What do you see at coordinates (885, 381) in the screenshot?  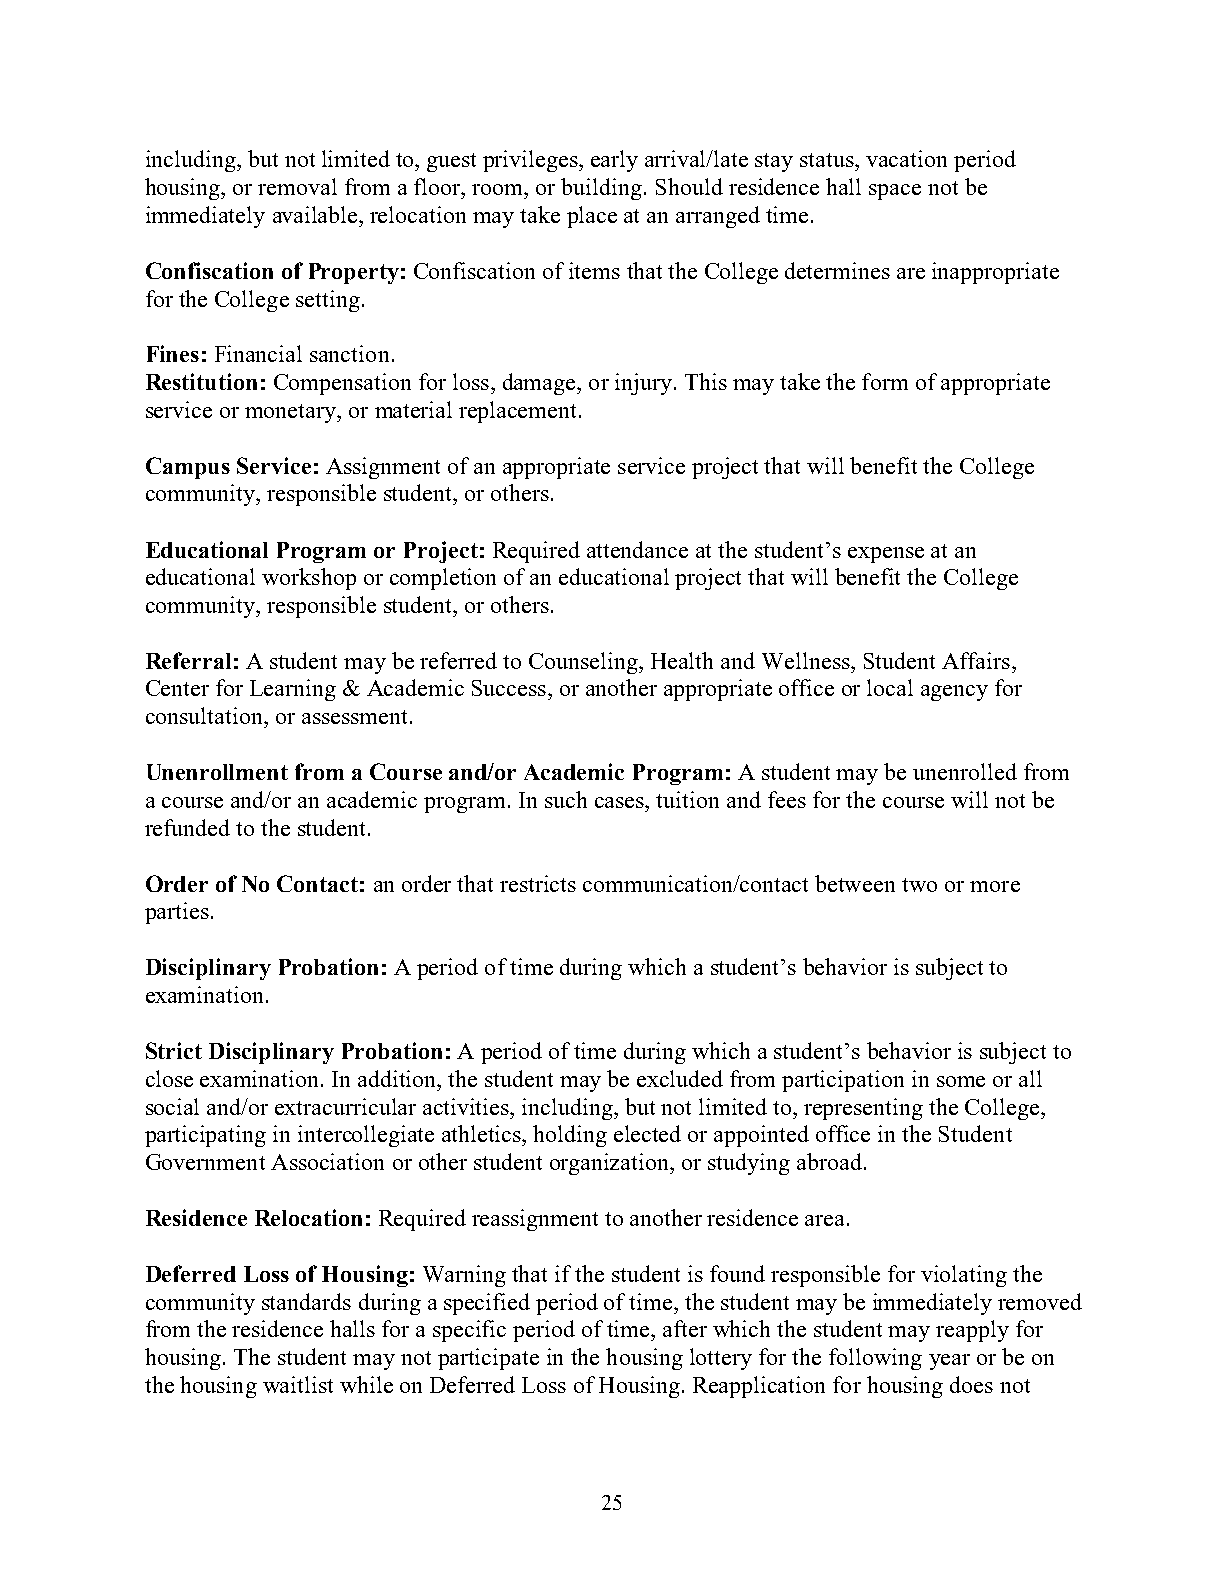 I see `form` at bounding box center [885, 381].
